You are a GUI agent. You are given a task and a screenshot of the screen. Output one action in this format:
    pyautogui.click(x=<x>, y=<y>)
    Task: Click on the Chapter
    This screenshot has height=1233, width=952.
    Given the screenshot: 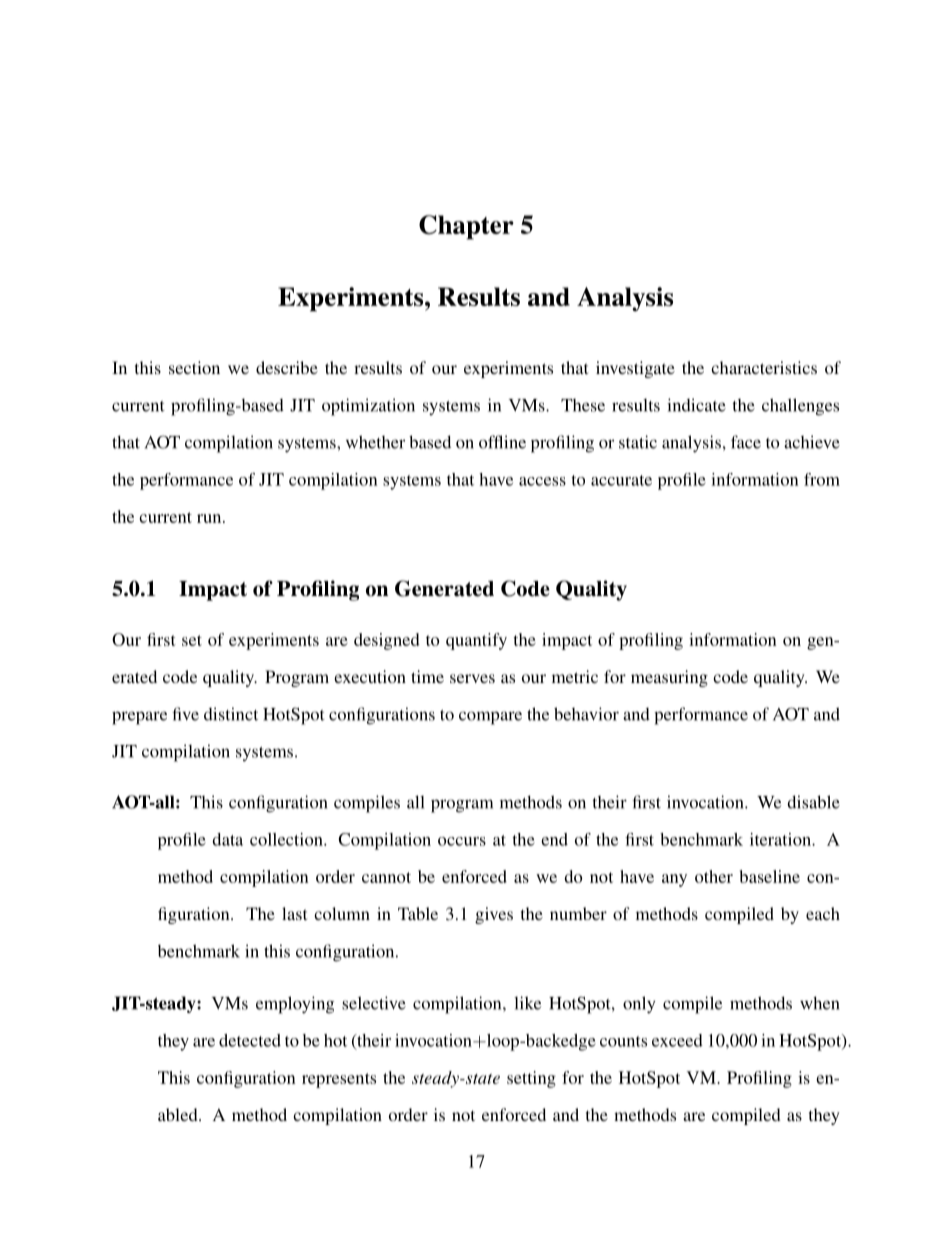 What is the action you would take?
    pyautogui.click(x=466, y=227)
